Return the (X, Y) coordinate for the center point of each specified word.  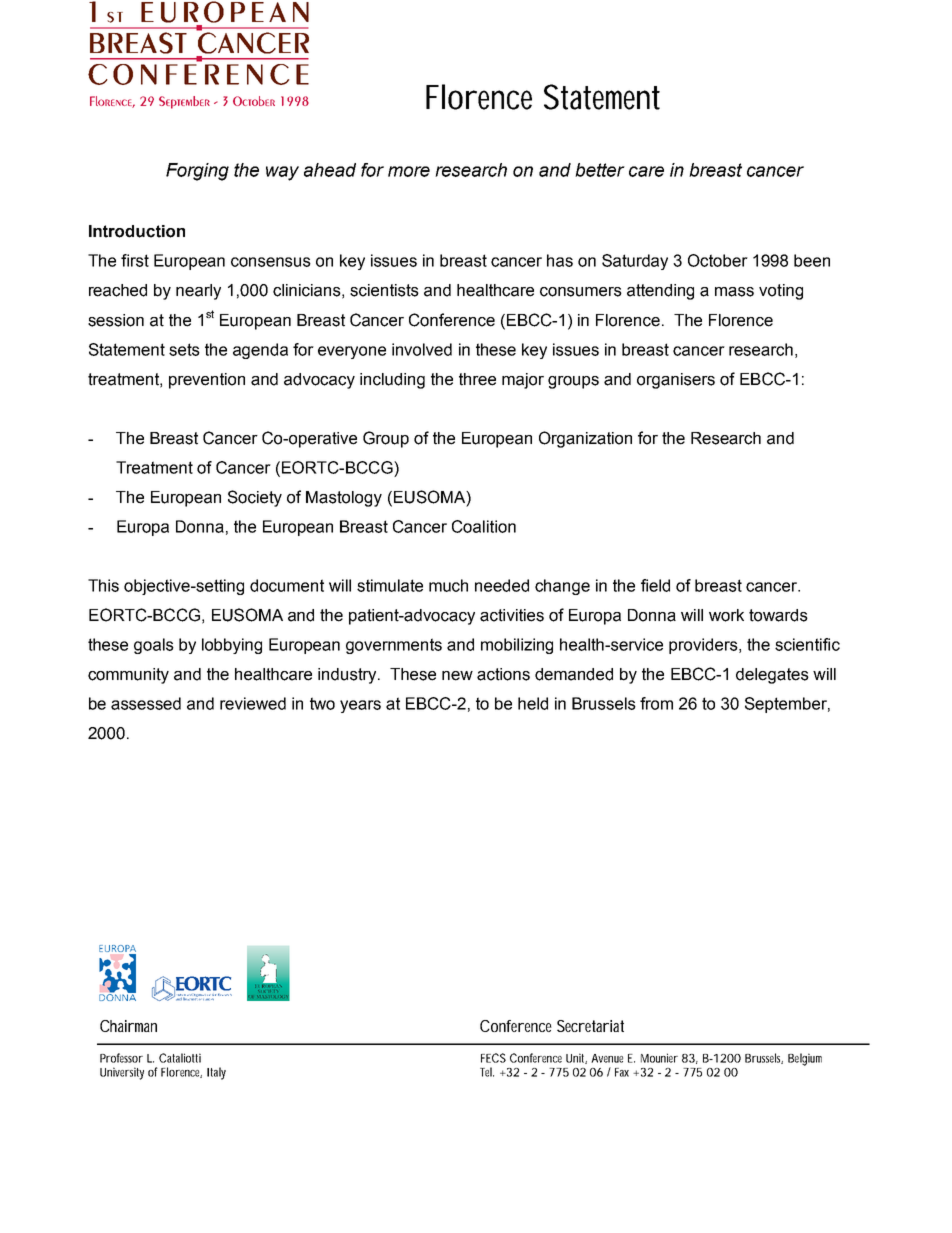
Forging (197, 172)
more (409, 171)
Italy (216, 1073)
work (726, 615)
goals (154, 646)
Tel (487, 1072)
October (718, 260)
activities (512, 615)
